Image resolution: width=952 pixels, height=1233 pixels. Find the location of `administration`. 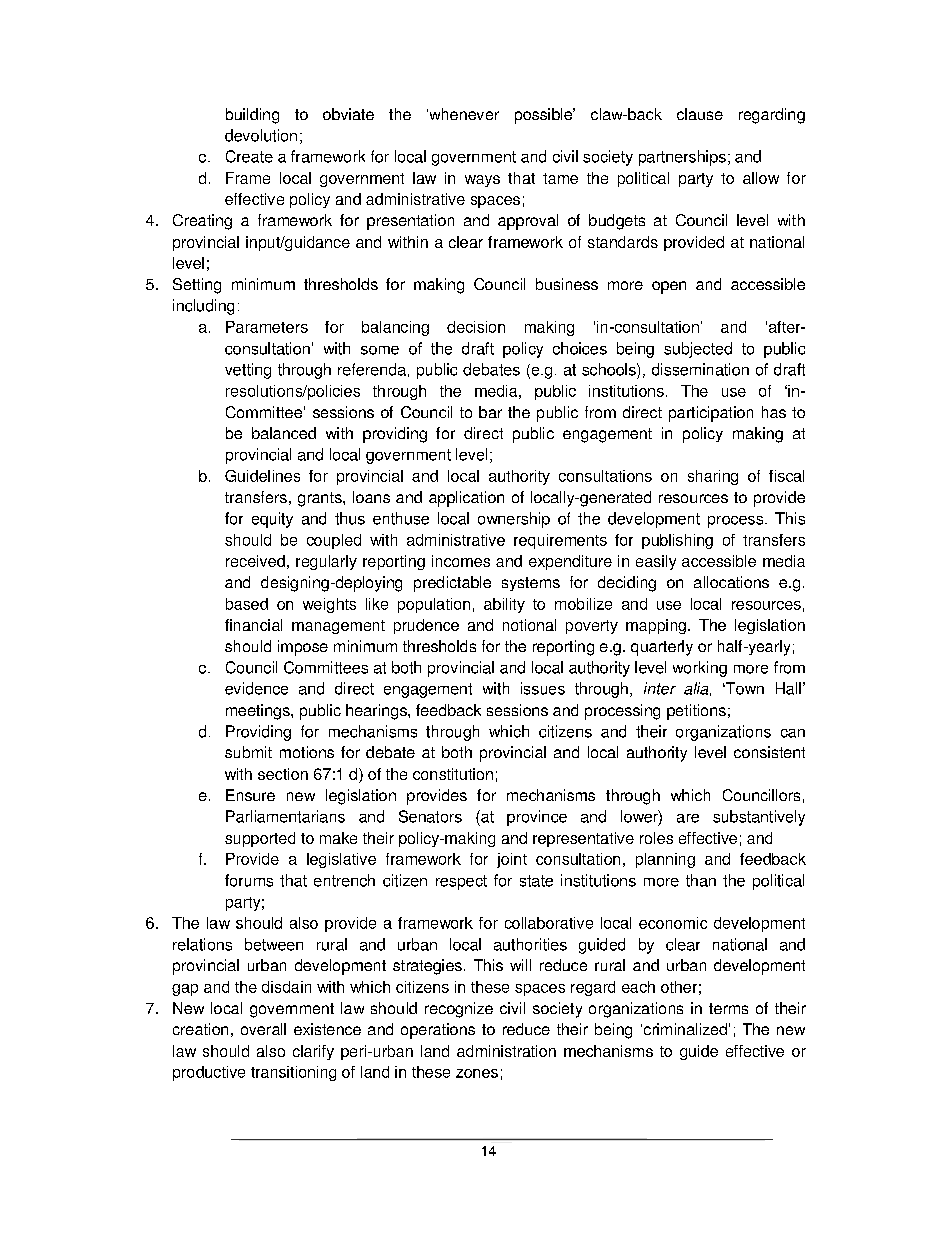

administration is located at coordinates (506, 1051).
